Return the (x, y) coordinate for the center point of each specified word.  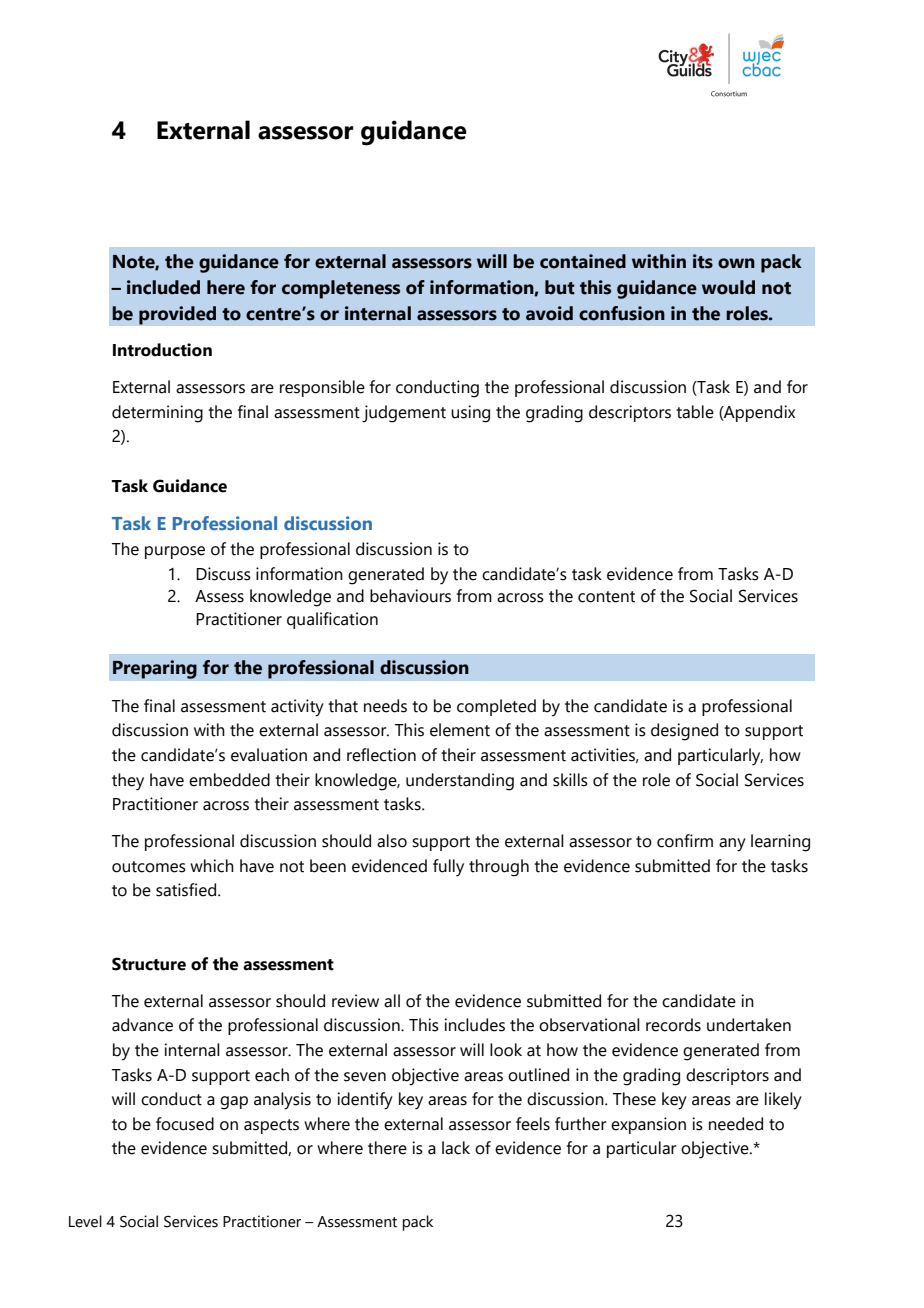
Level (85, 1221)
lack (456, 1148)
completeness (341, 289)
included (163, 287)
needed (736, 1124)
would (728, 287)
